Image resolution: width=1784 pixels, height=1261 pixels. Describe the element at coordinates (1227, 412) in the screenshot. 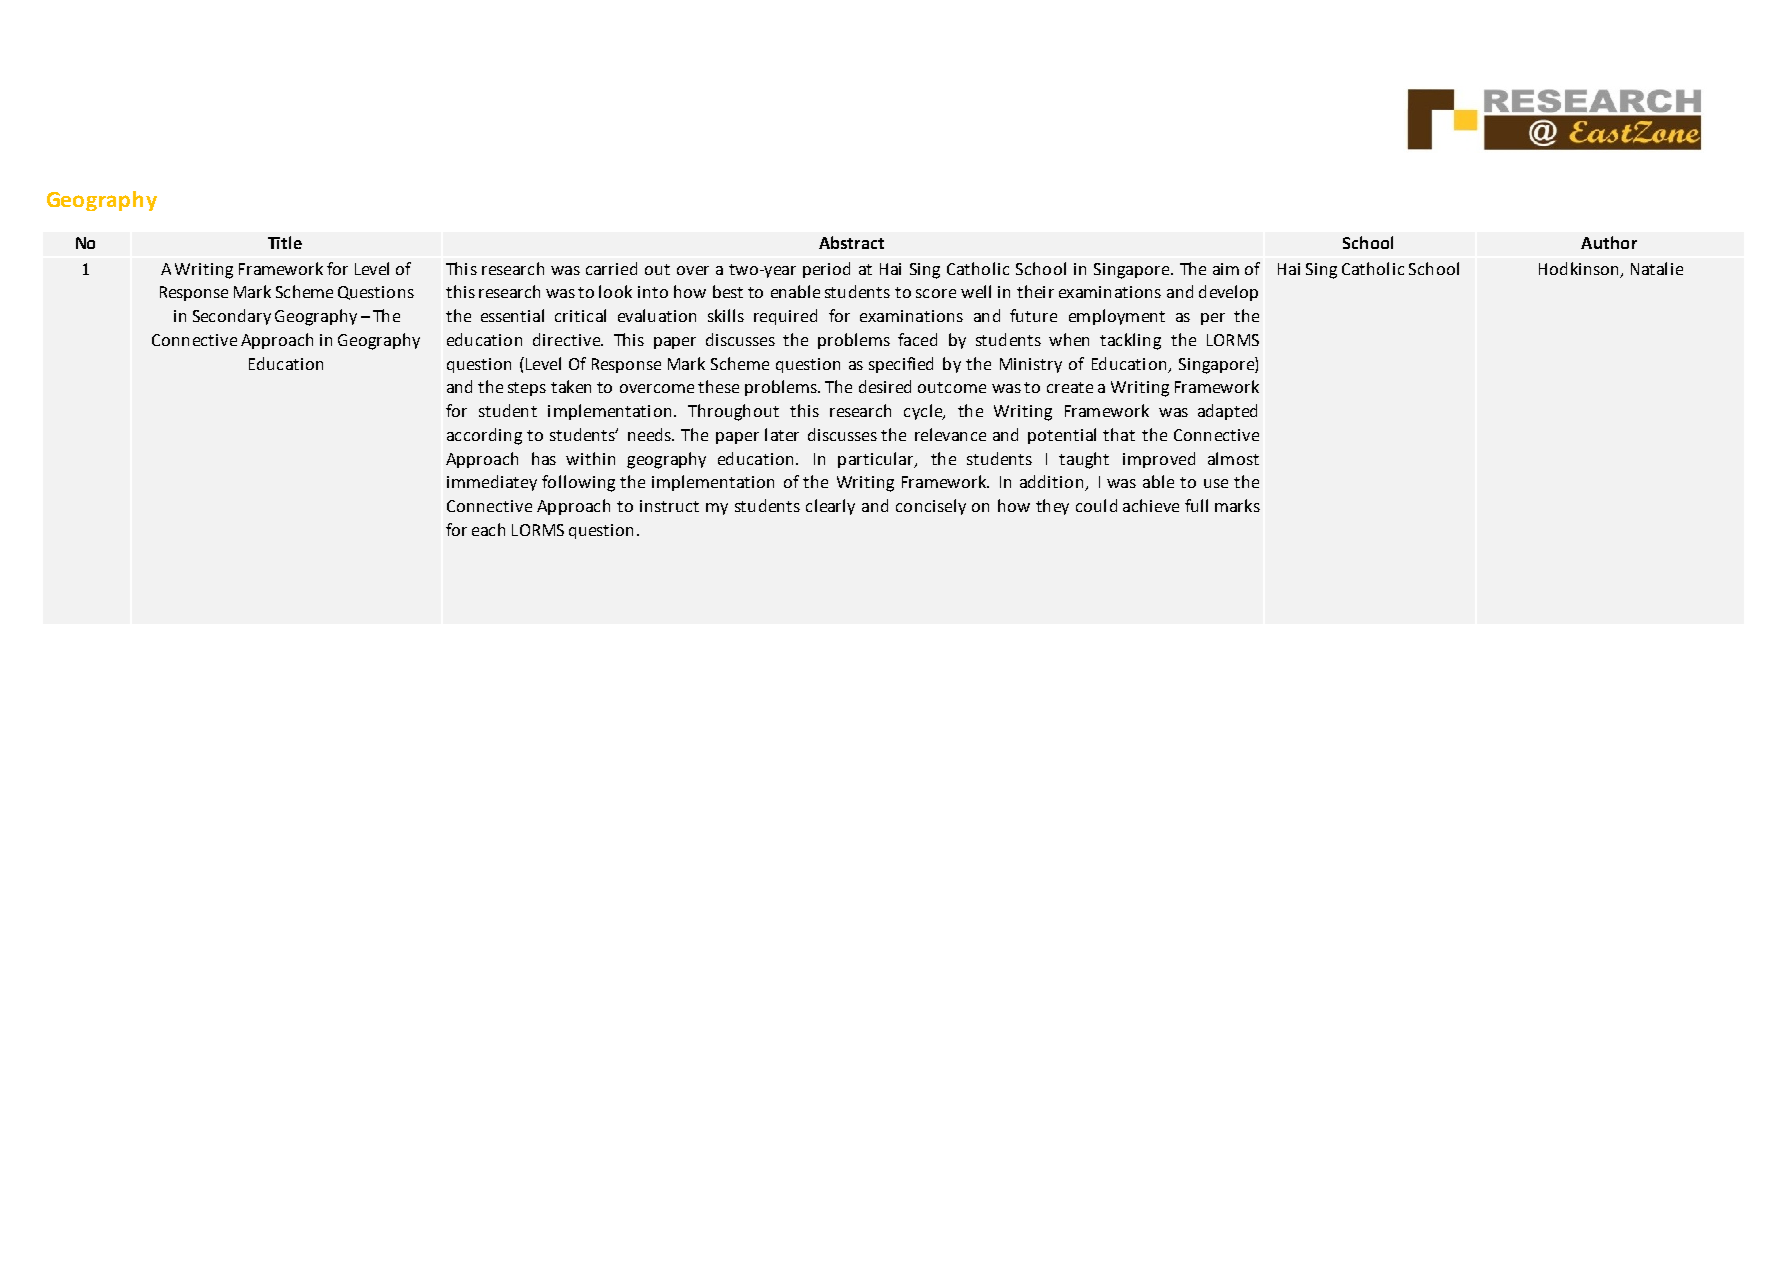

I see `adapted` at that location.
